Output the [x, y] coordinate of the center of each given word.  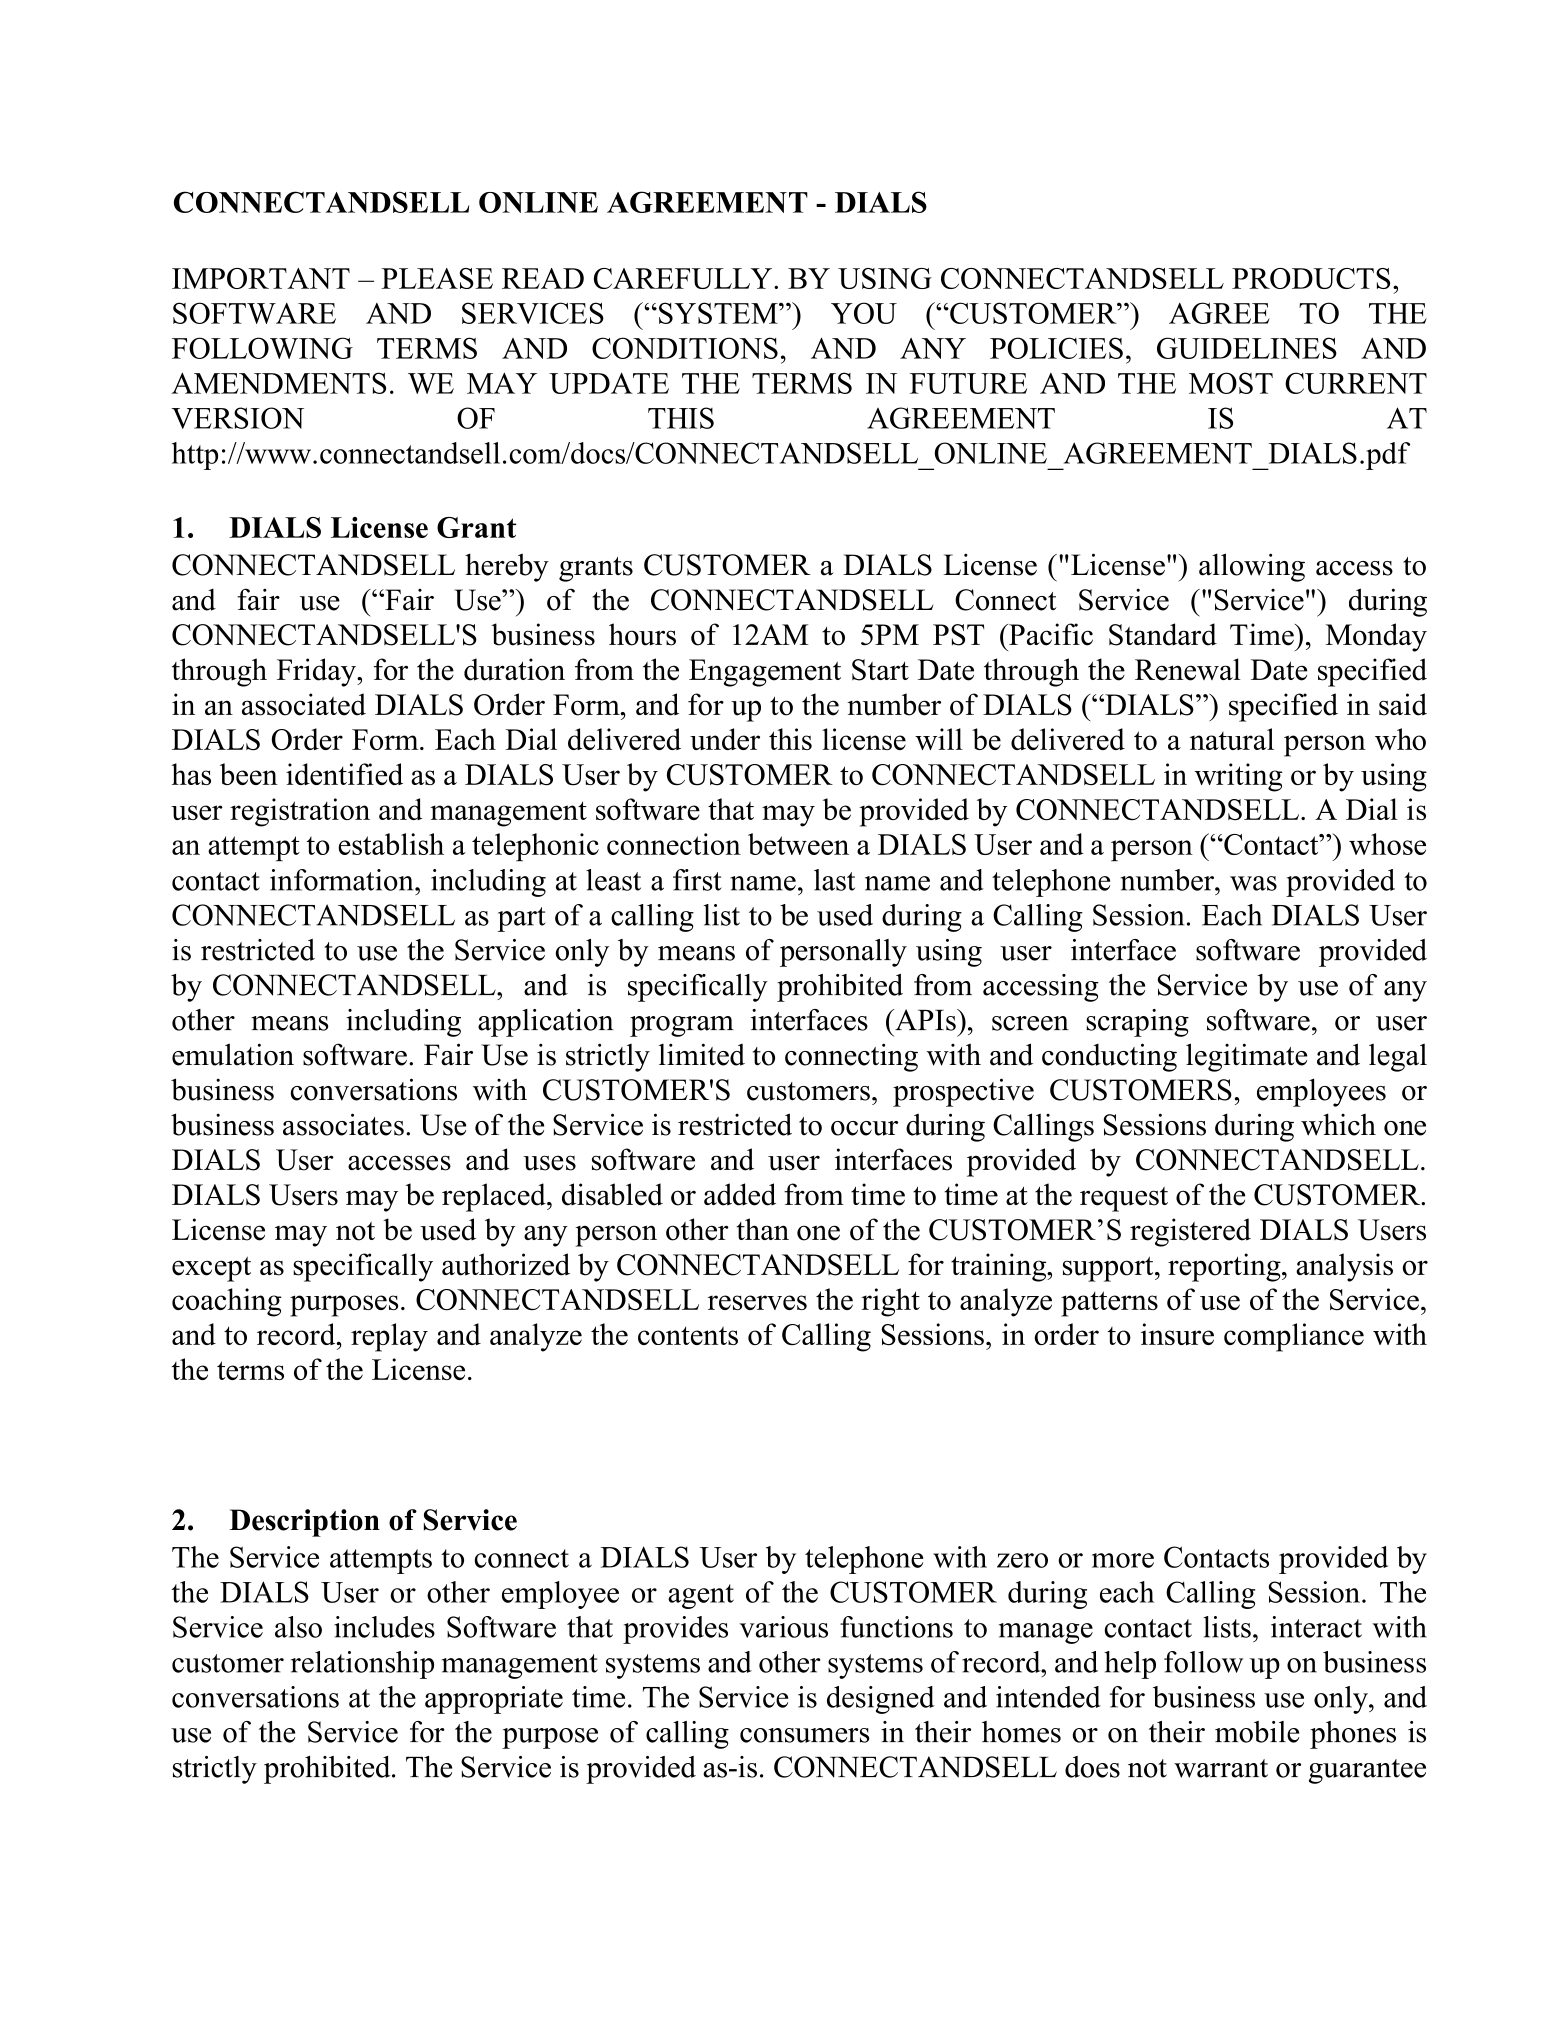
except [211, 1269]
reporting [1225, 1267]
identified [344, 774]
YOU [864, 313]
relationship [362, 1665]
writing [1239, 777]
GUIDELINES [1247, 348]
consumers [805, 1735]
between [798, 844]
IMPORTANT [261, 278]
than [763, 1229]
